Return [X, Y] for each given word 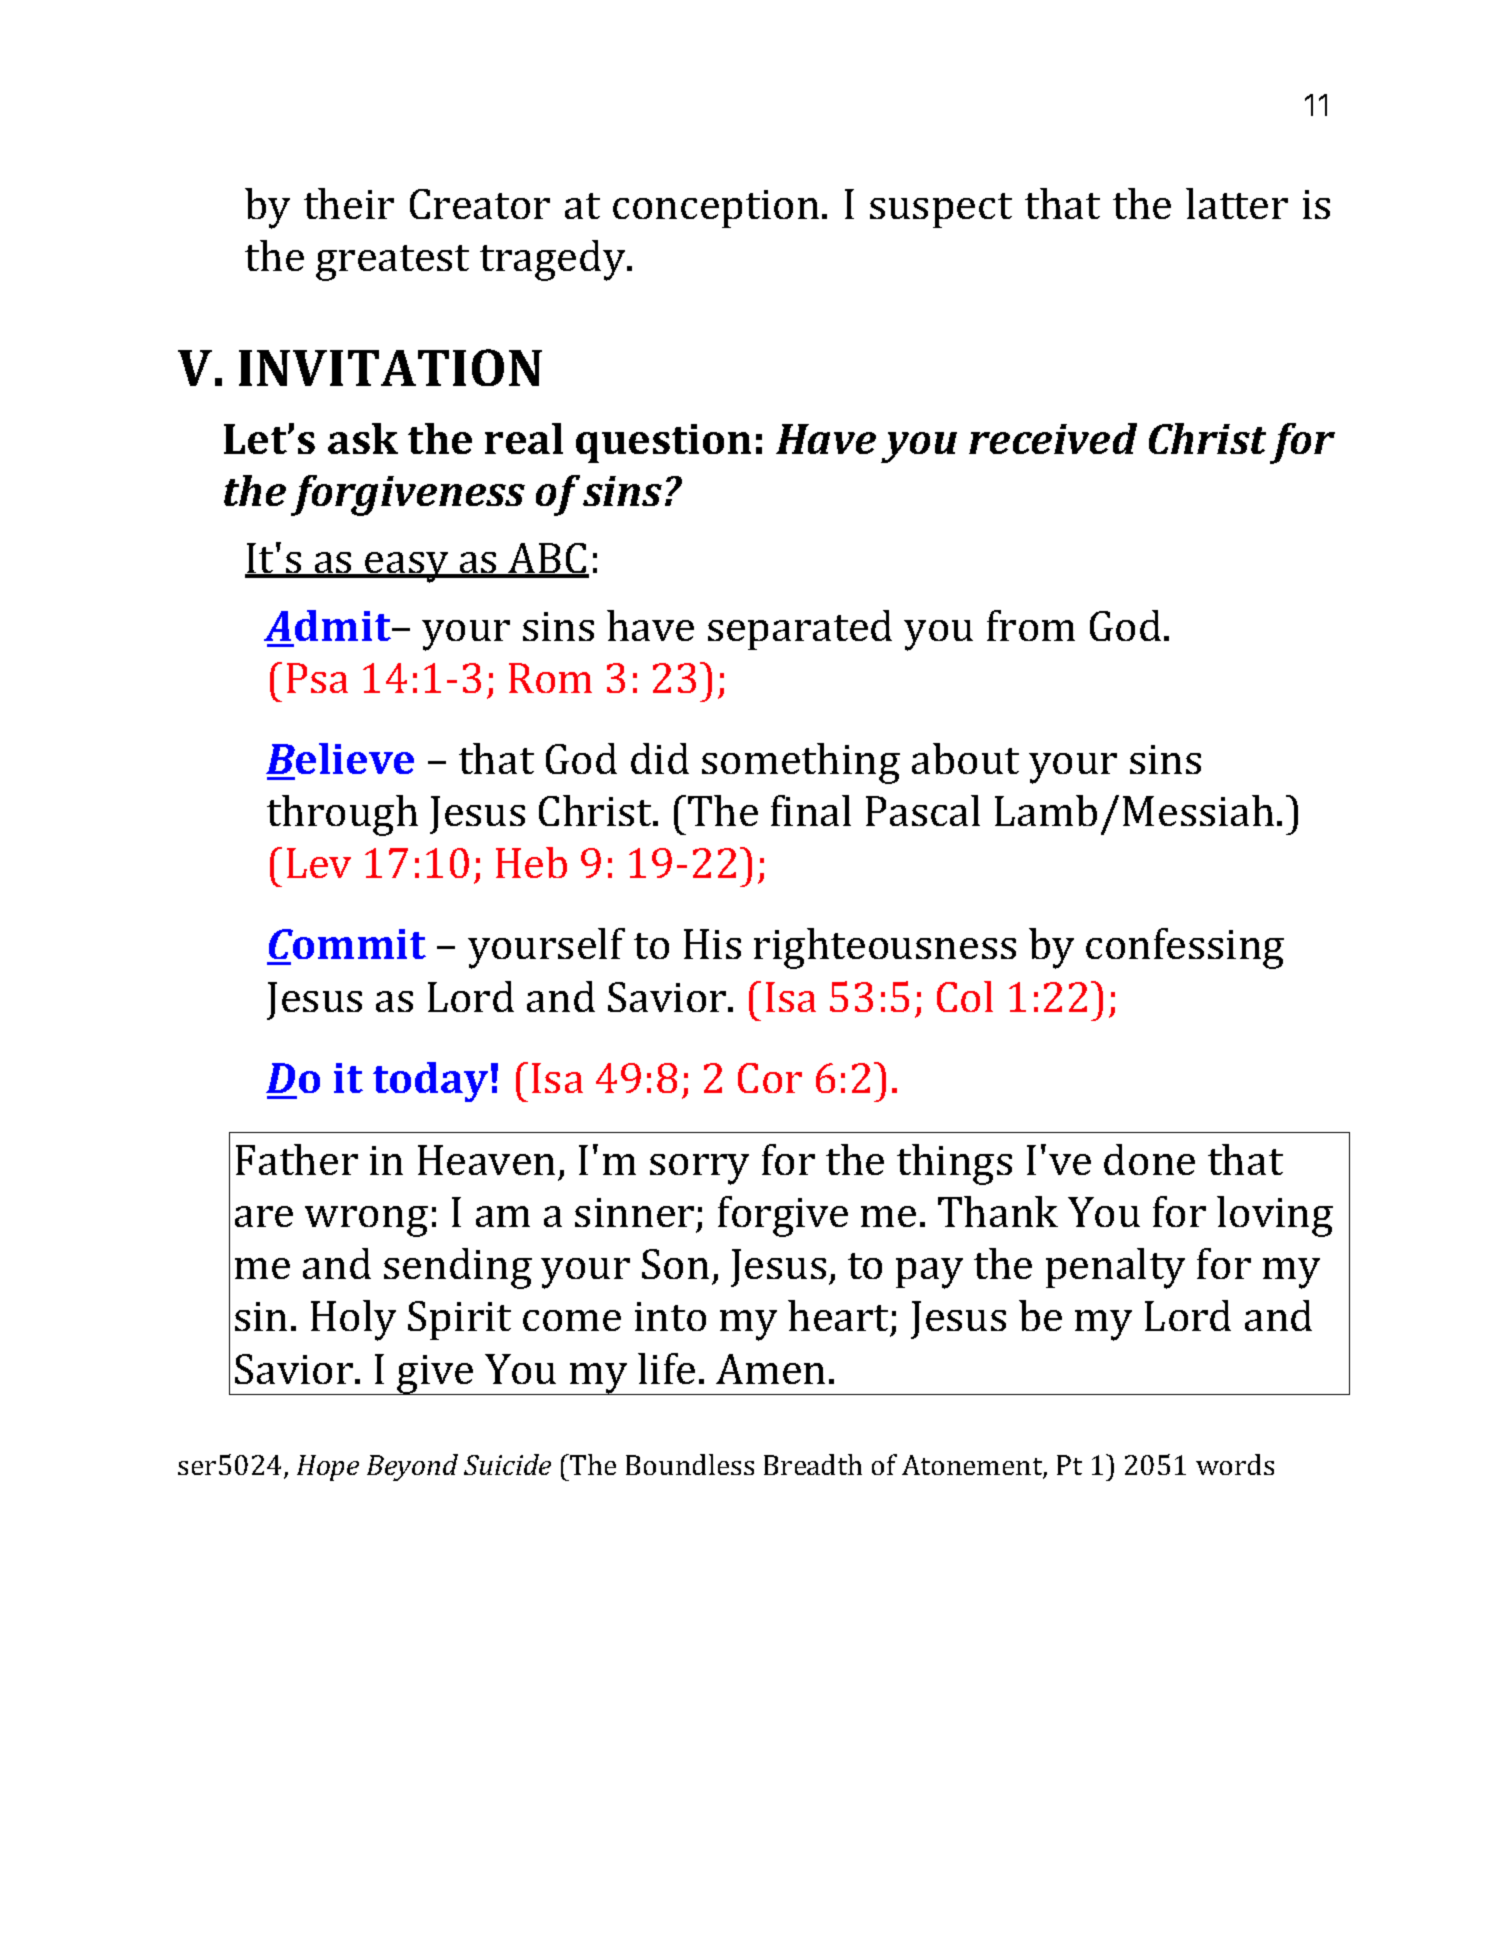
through [342, 815]
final [811, 810]
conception [716, 209]
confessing [1185, 948]
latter [1237, 203]
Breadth [813, 1464]
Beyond [412, 1467]
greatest [392, 263]
